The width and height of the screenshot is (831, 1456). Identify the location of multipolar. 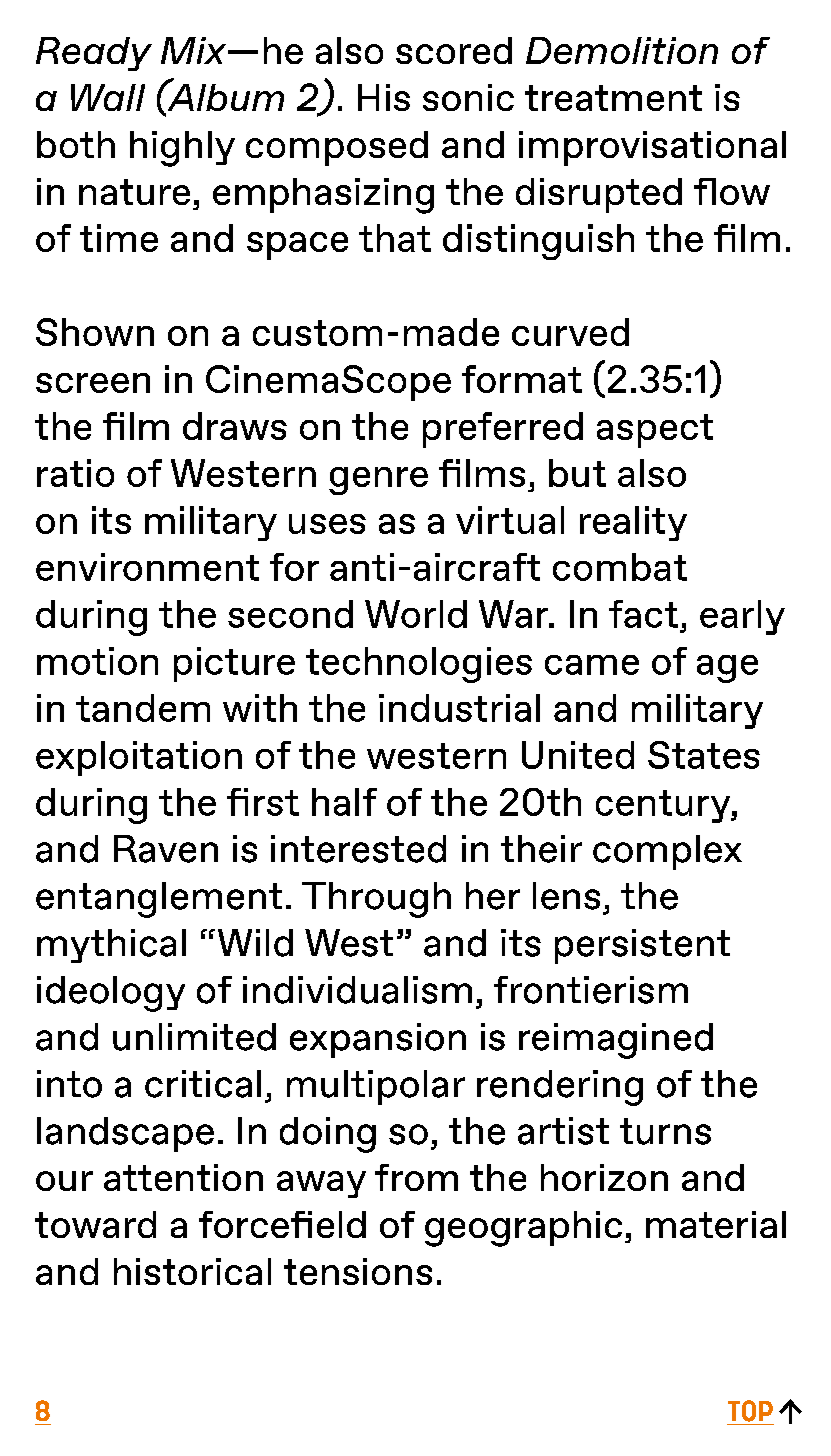
(376, 1087).
